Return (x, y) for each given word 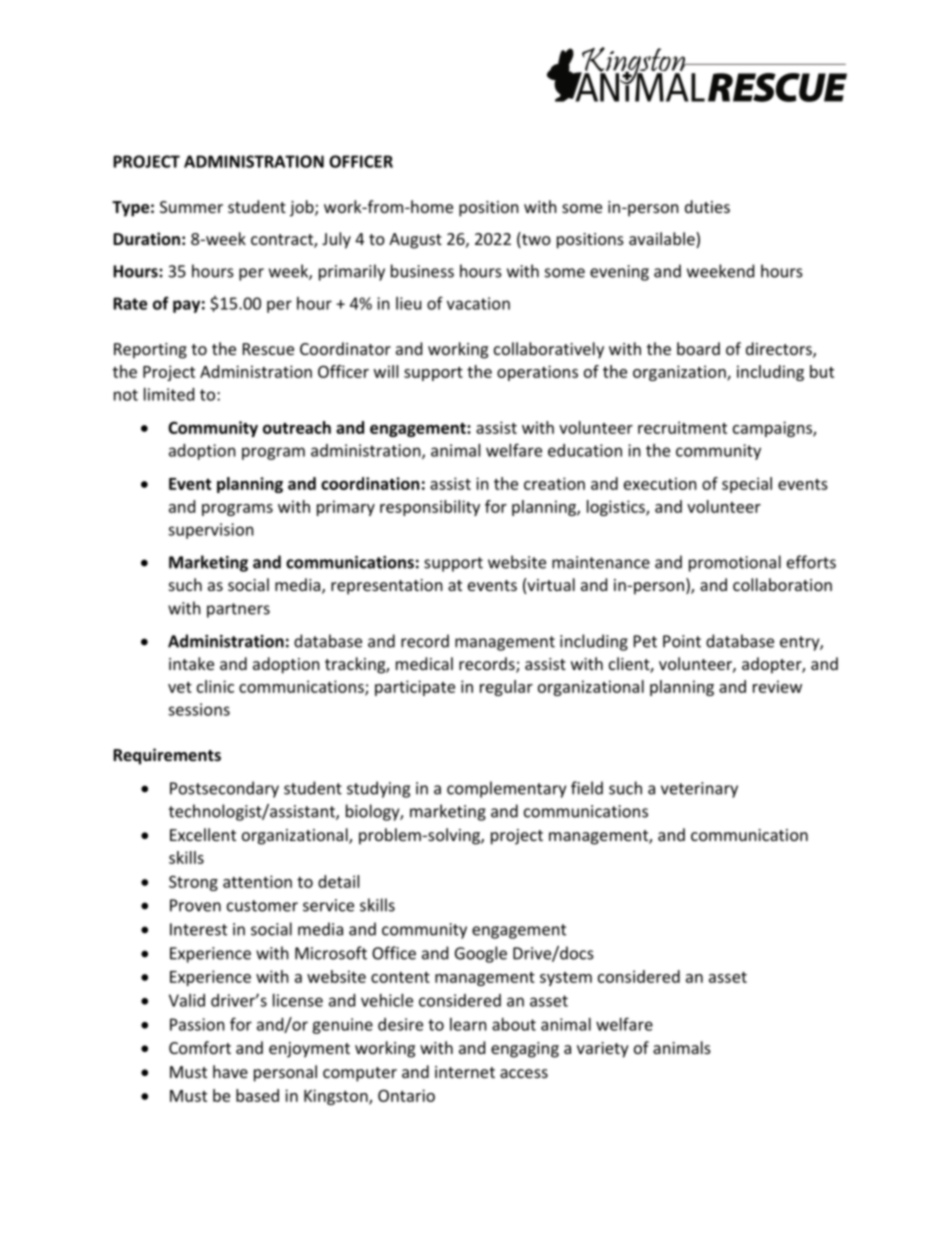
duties (707, 206)
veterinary (699, 790)
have (230, 1071)
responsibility (430, 508)
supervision (211, 531)
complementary (506, 789)
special (747, 485)
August (415, 241)
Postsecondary (224, 789)
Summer (191, 207)
